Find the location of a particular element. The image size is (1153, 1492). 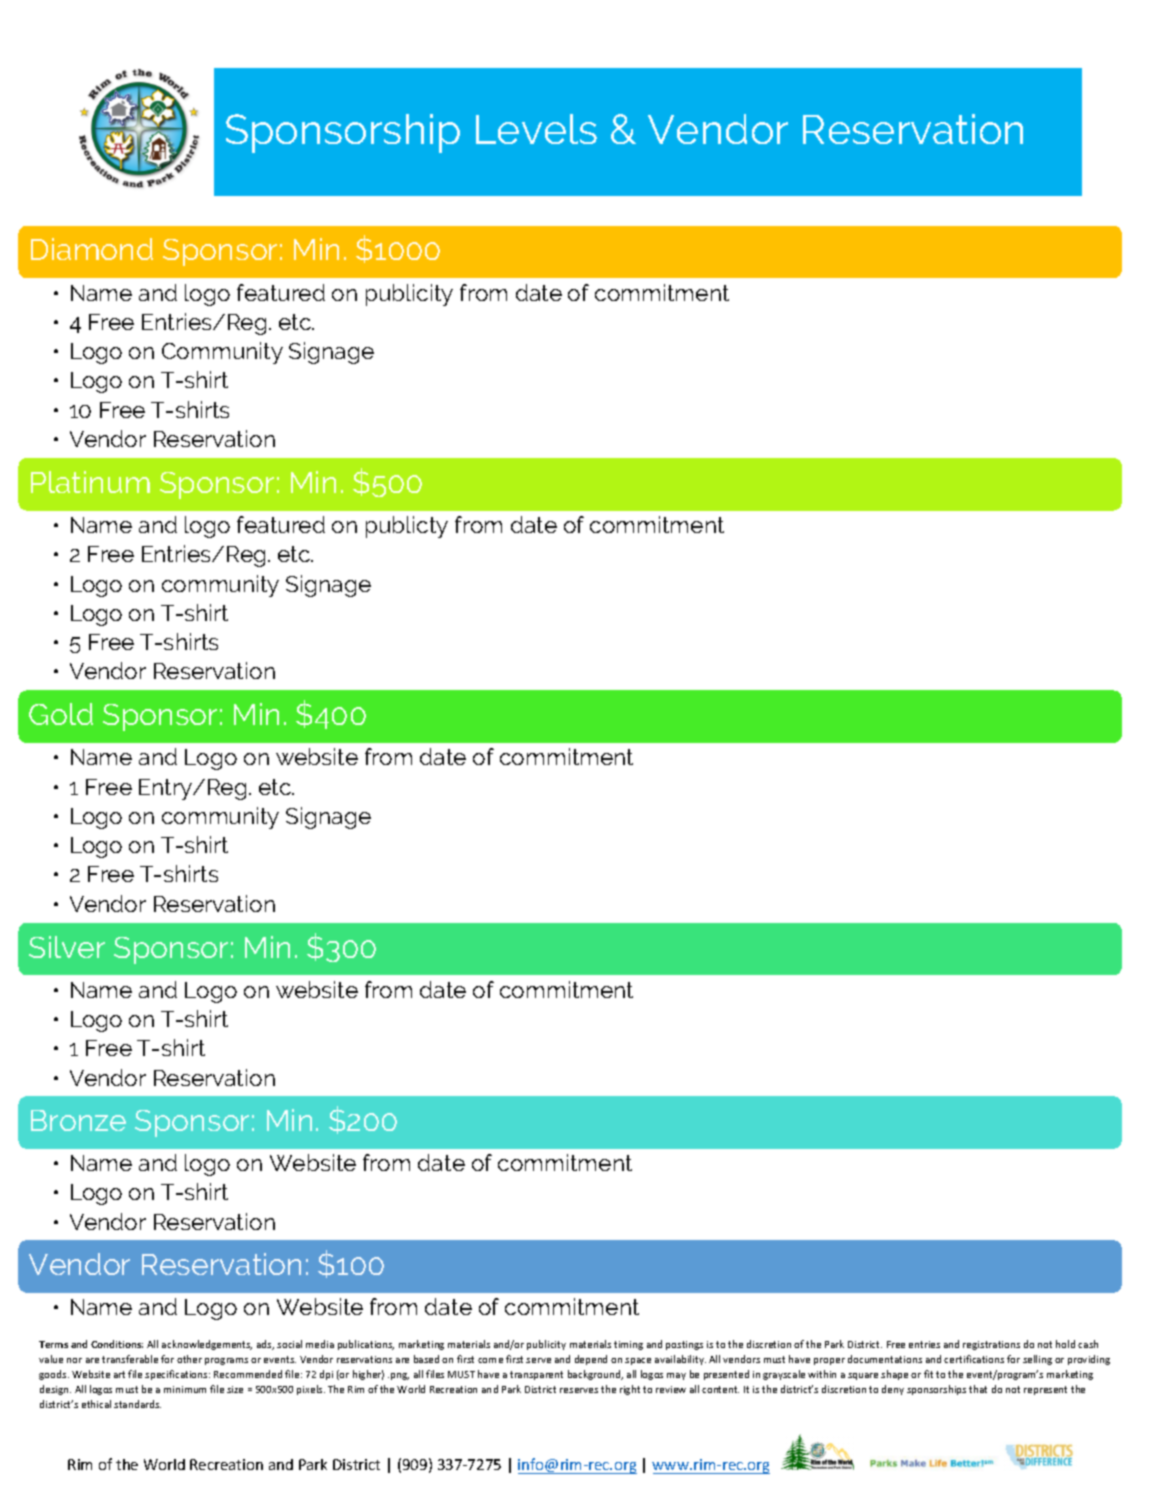

Levels is located at coordinates (536, 129).
